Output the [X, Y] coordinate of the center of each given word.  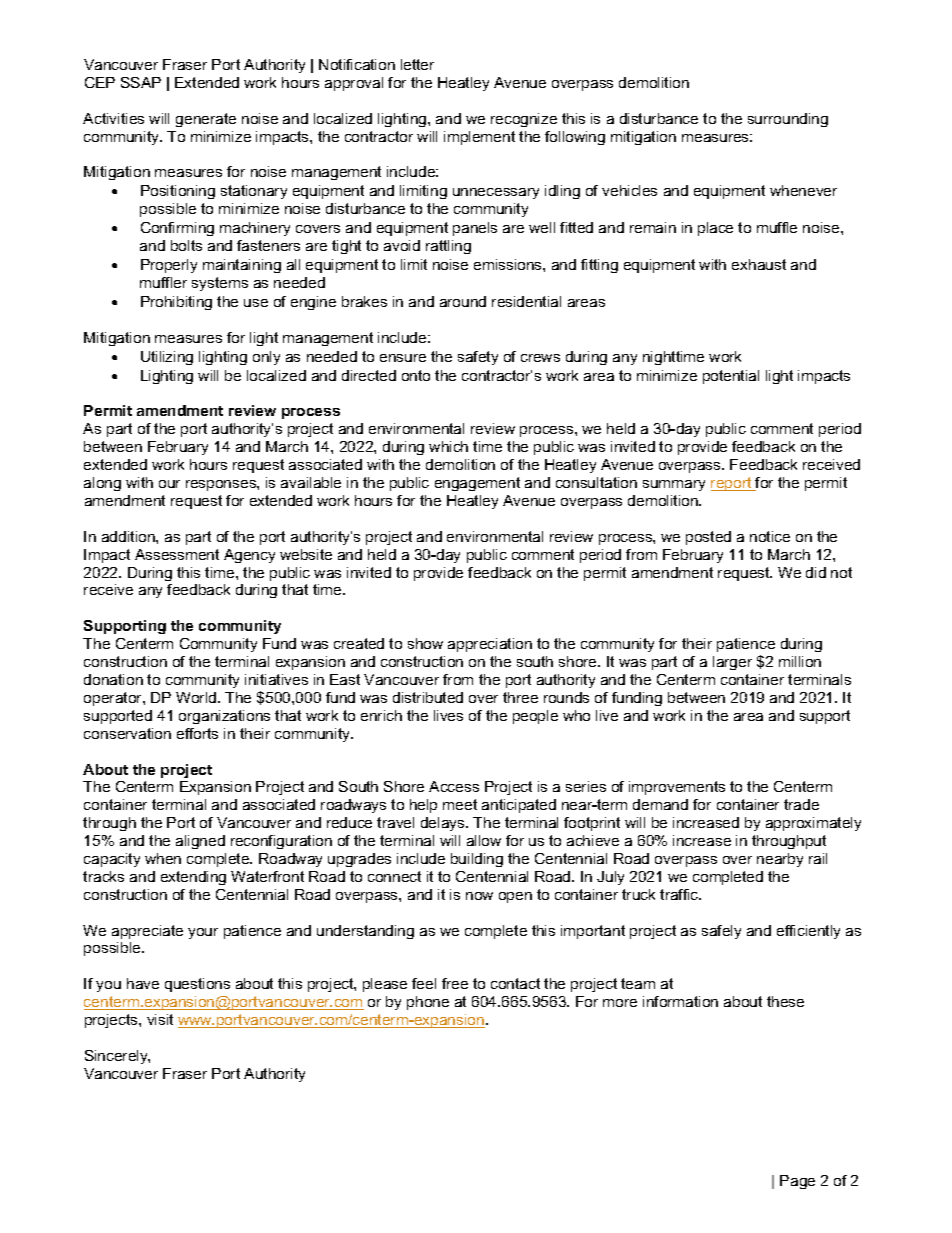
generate [206, 120]
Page [797, 1182]
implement [479, 138]
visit [160, 1019]
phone [428, 1003]
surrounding [788, 120]
